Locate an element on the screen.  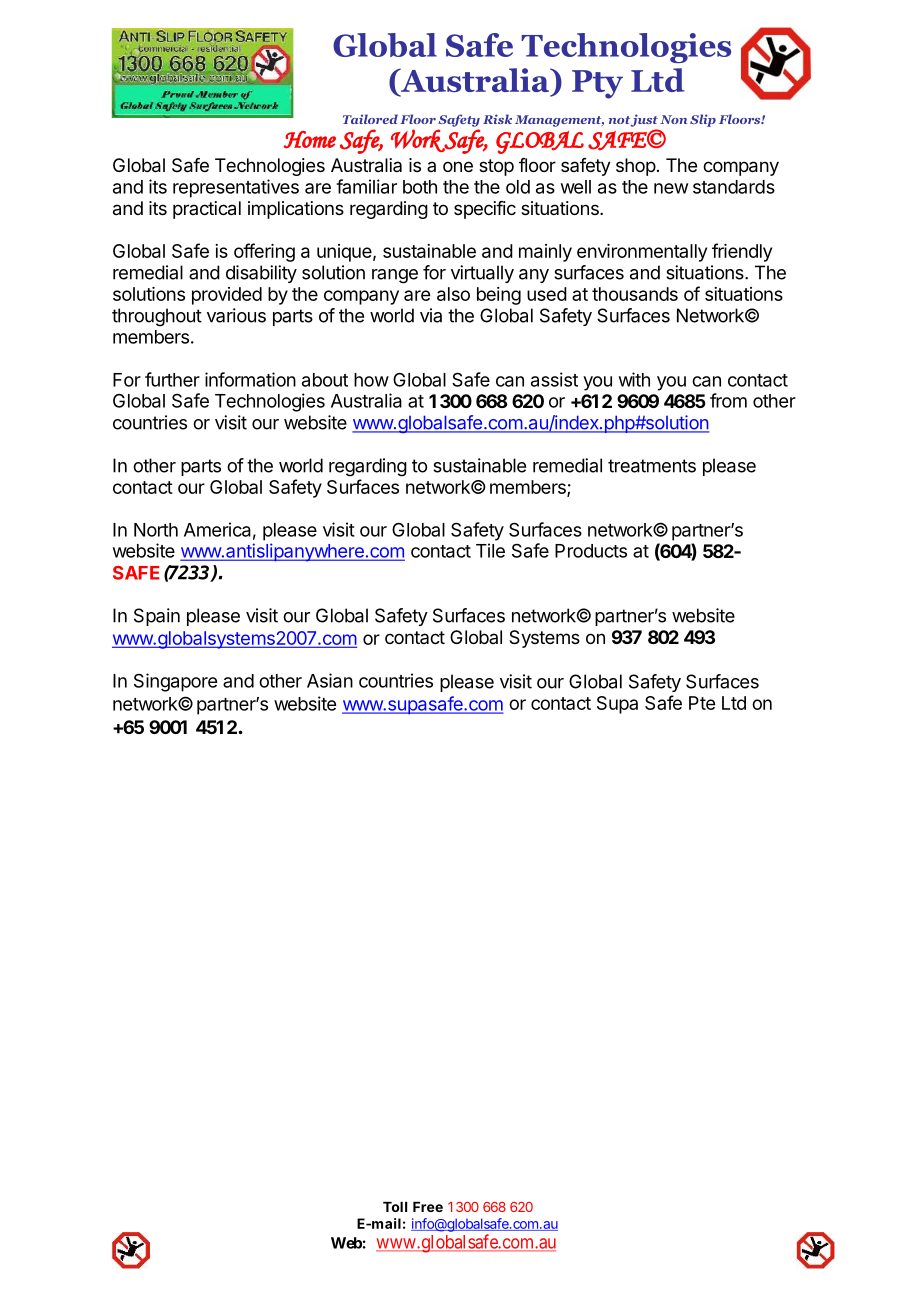
Products is located at coordinates (591, 551).
